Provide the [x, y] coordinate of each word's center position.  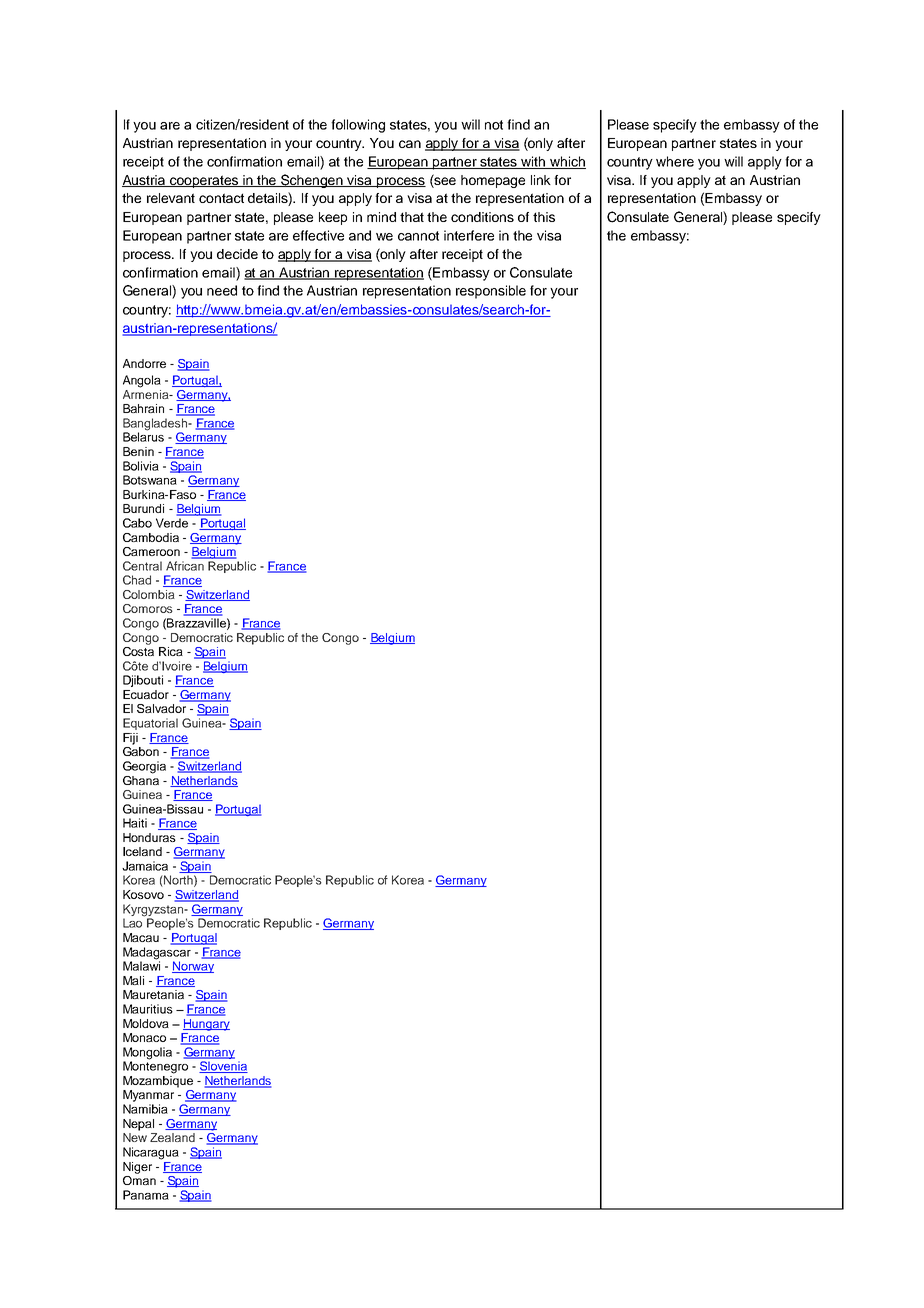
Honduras [149, 837]
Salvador [161, 708]
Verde [172, 523]
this [544, 217]
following [358, 126]
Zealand [172, 1137]
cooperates [204, 181]
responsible [491, 292]
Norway [193, 967]
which [567, 162]
